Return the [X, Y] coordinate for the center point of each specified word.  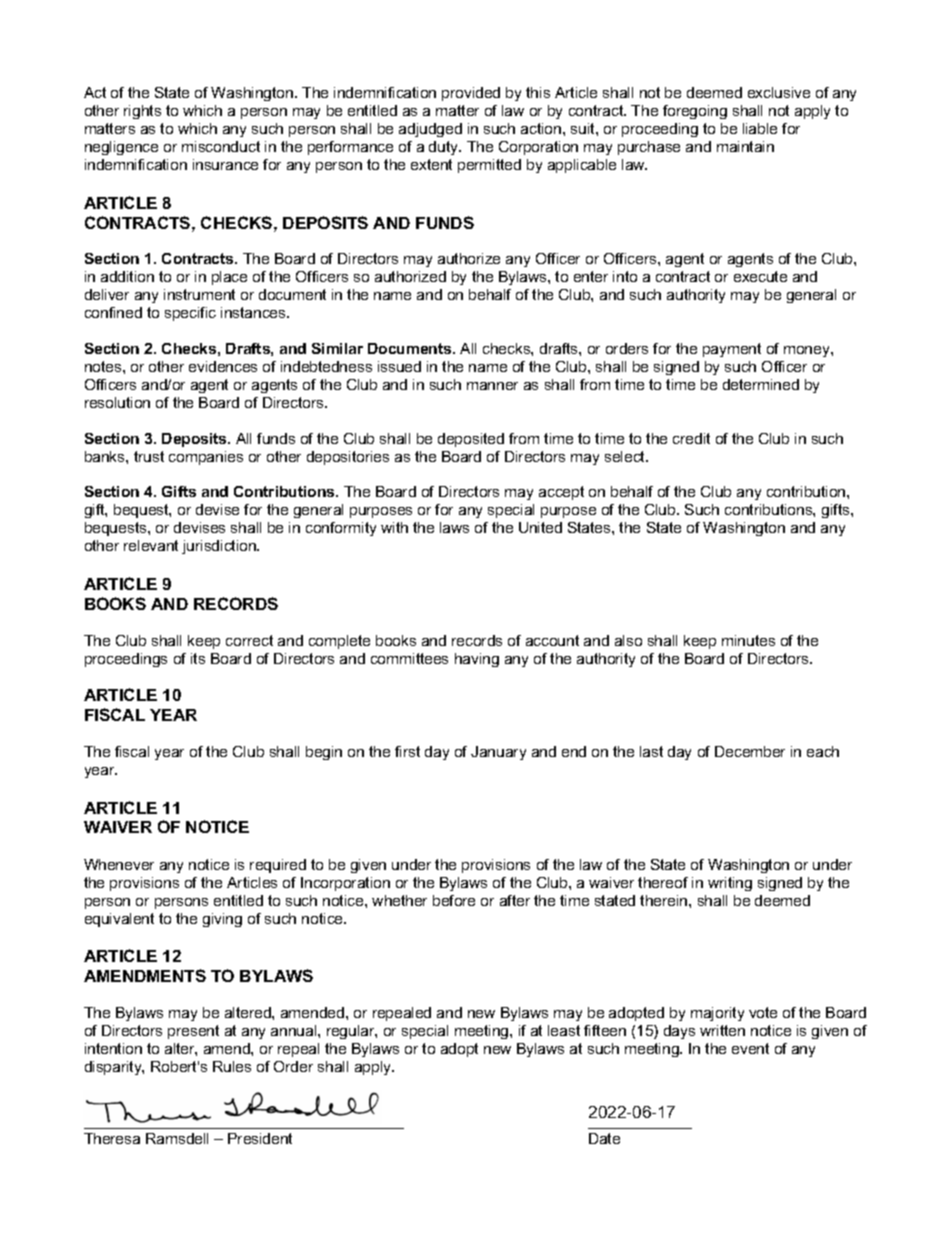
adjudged [430, 130]
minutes [748, 640]
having [477, 660]
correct [249, 640]
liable [760, 128]
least [564, 1030]
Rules [232, 1066]
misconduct [221, 146]
